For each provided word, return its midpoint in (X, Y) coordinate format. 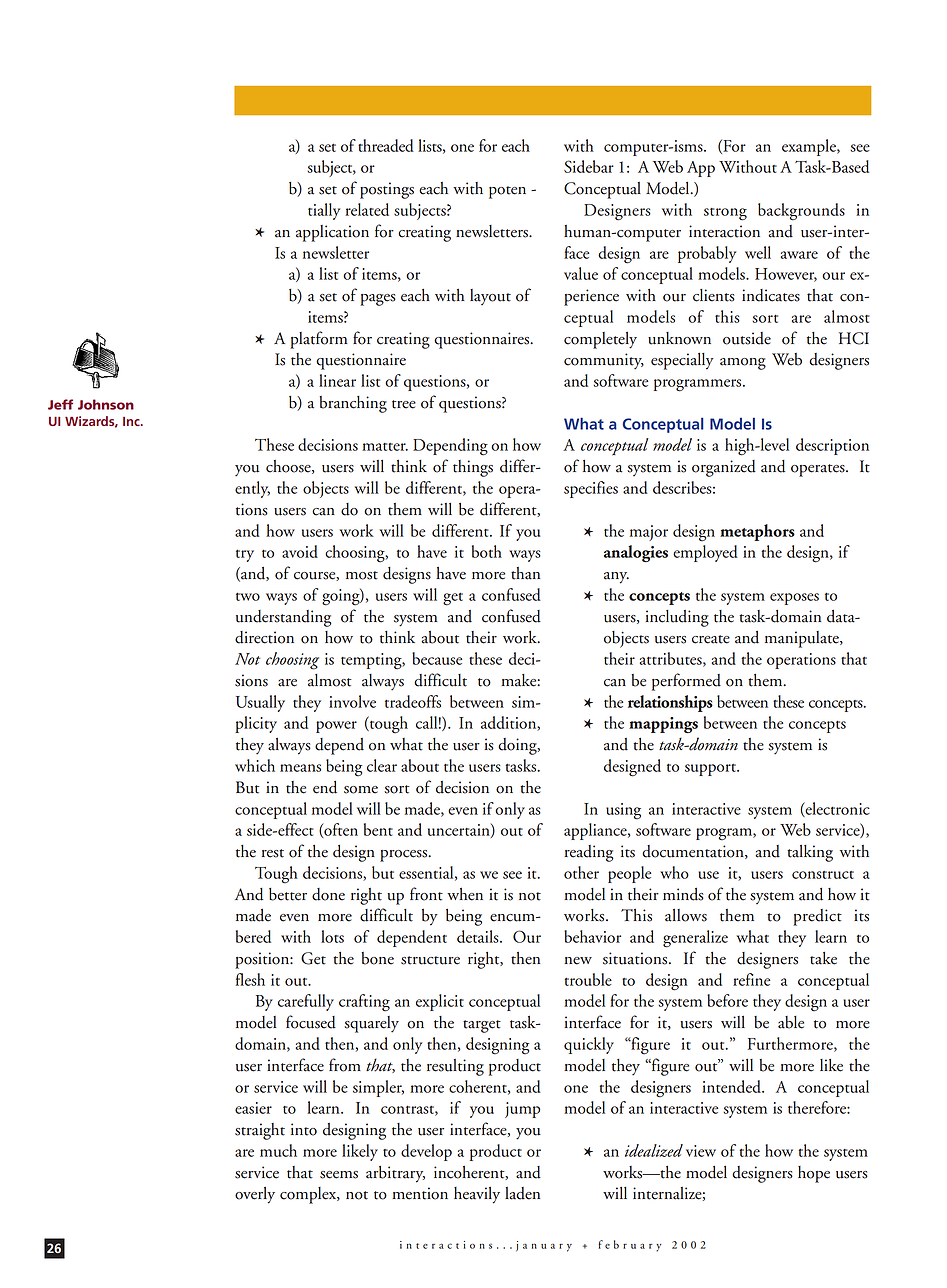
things (473, 468)
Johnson (106, 404)
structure (430, 960)
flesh (250, 979)
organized (724, 468)
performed (686, 682)
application (332, 233)
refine (751, 979)
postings (387, 190)
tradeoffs (413, 701)
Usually (260, 703)
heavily (477, 1195)
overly (255, 1195)
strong (725, 214)
